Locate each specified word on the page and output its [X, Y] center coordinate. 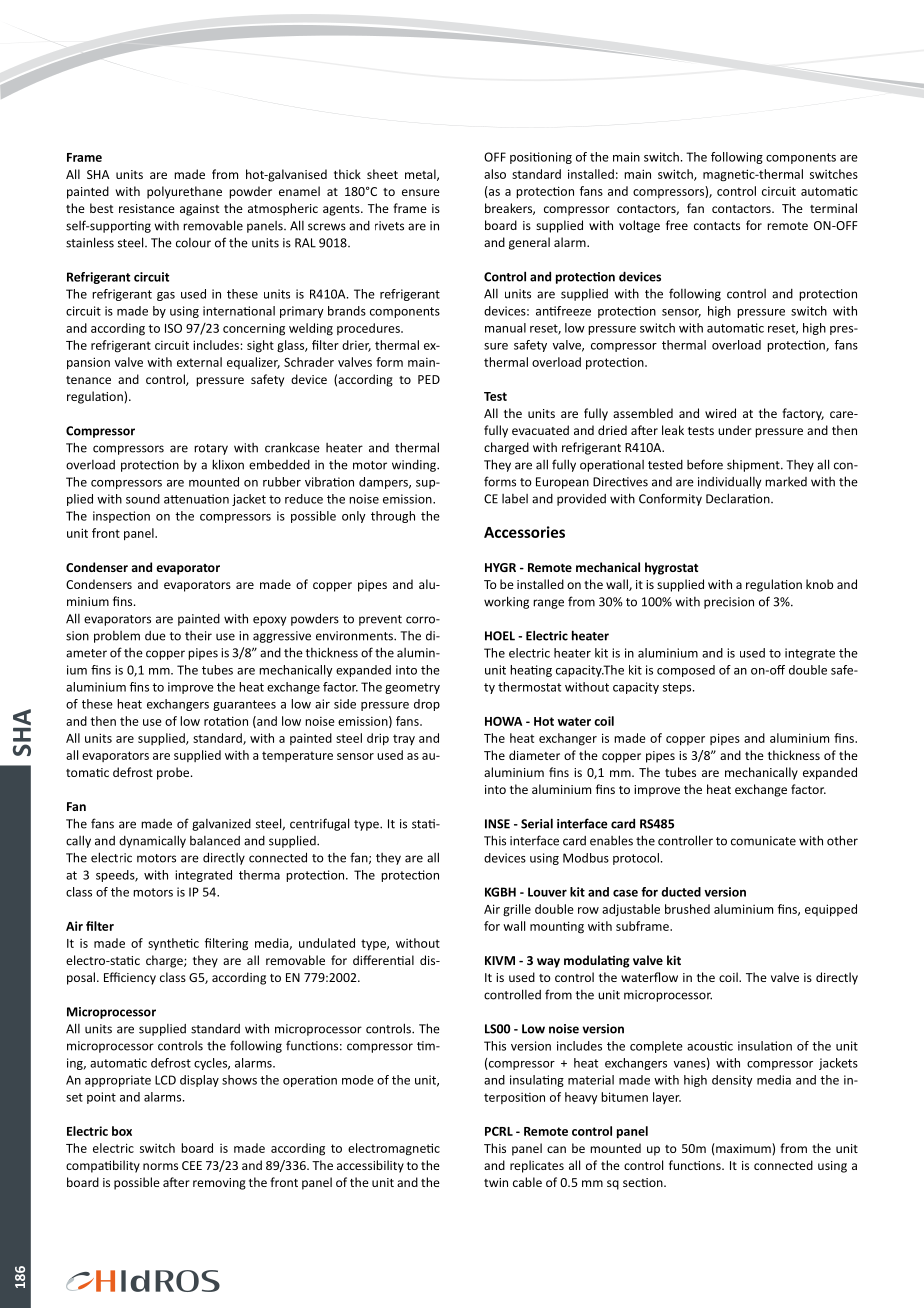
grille [517, 910]
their [198, 636]
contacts [717, 226]
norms [160, 1166]
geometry [412, 688]
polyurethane [184, 192]
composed [686, 671]
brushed [687, 909]
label [515, 499]
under [735, 430]
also [495, 174]
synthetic [173, 944]
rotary [211, 449]
